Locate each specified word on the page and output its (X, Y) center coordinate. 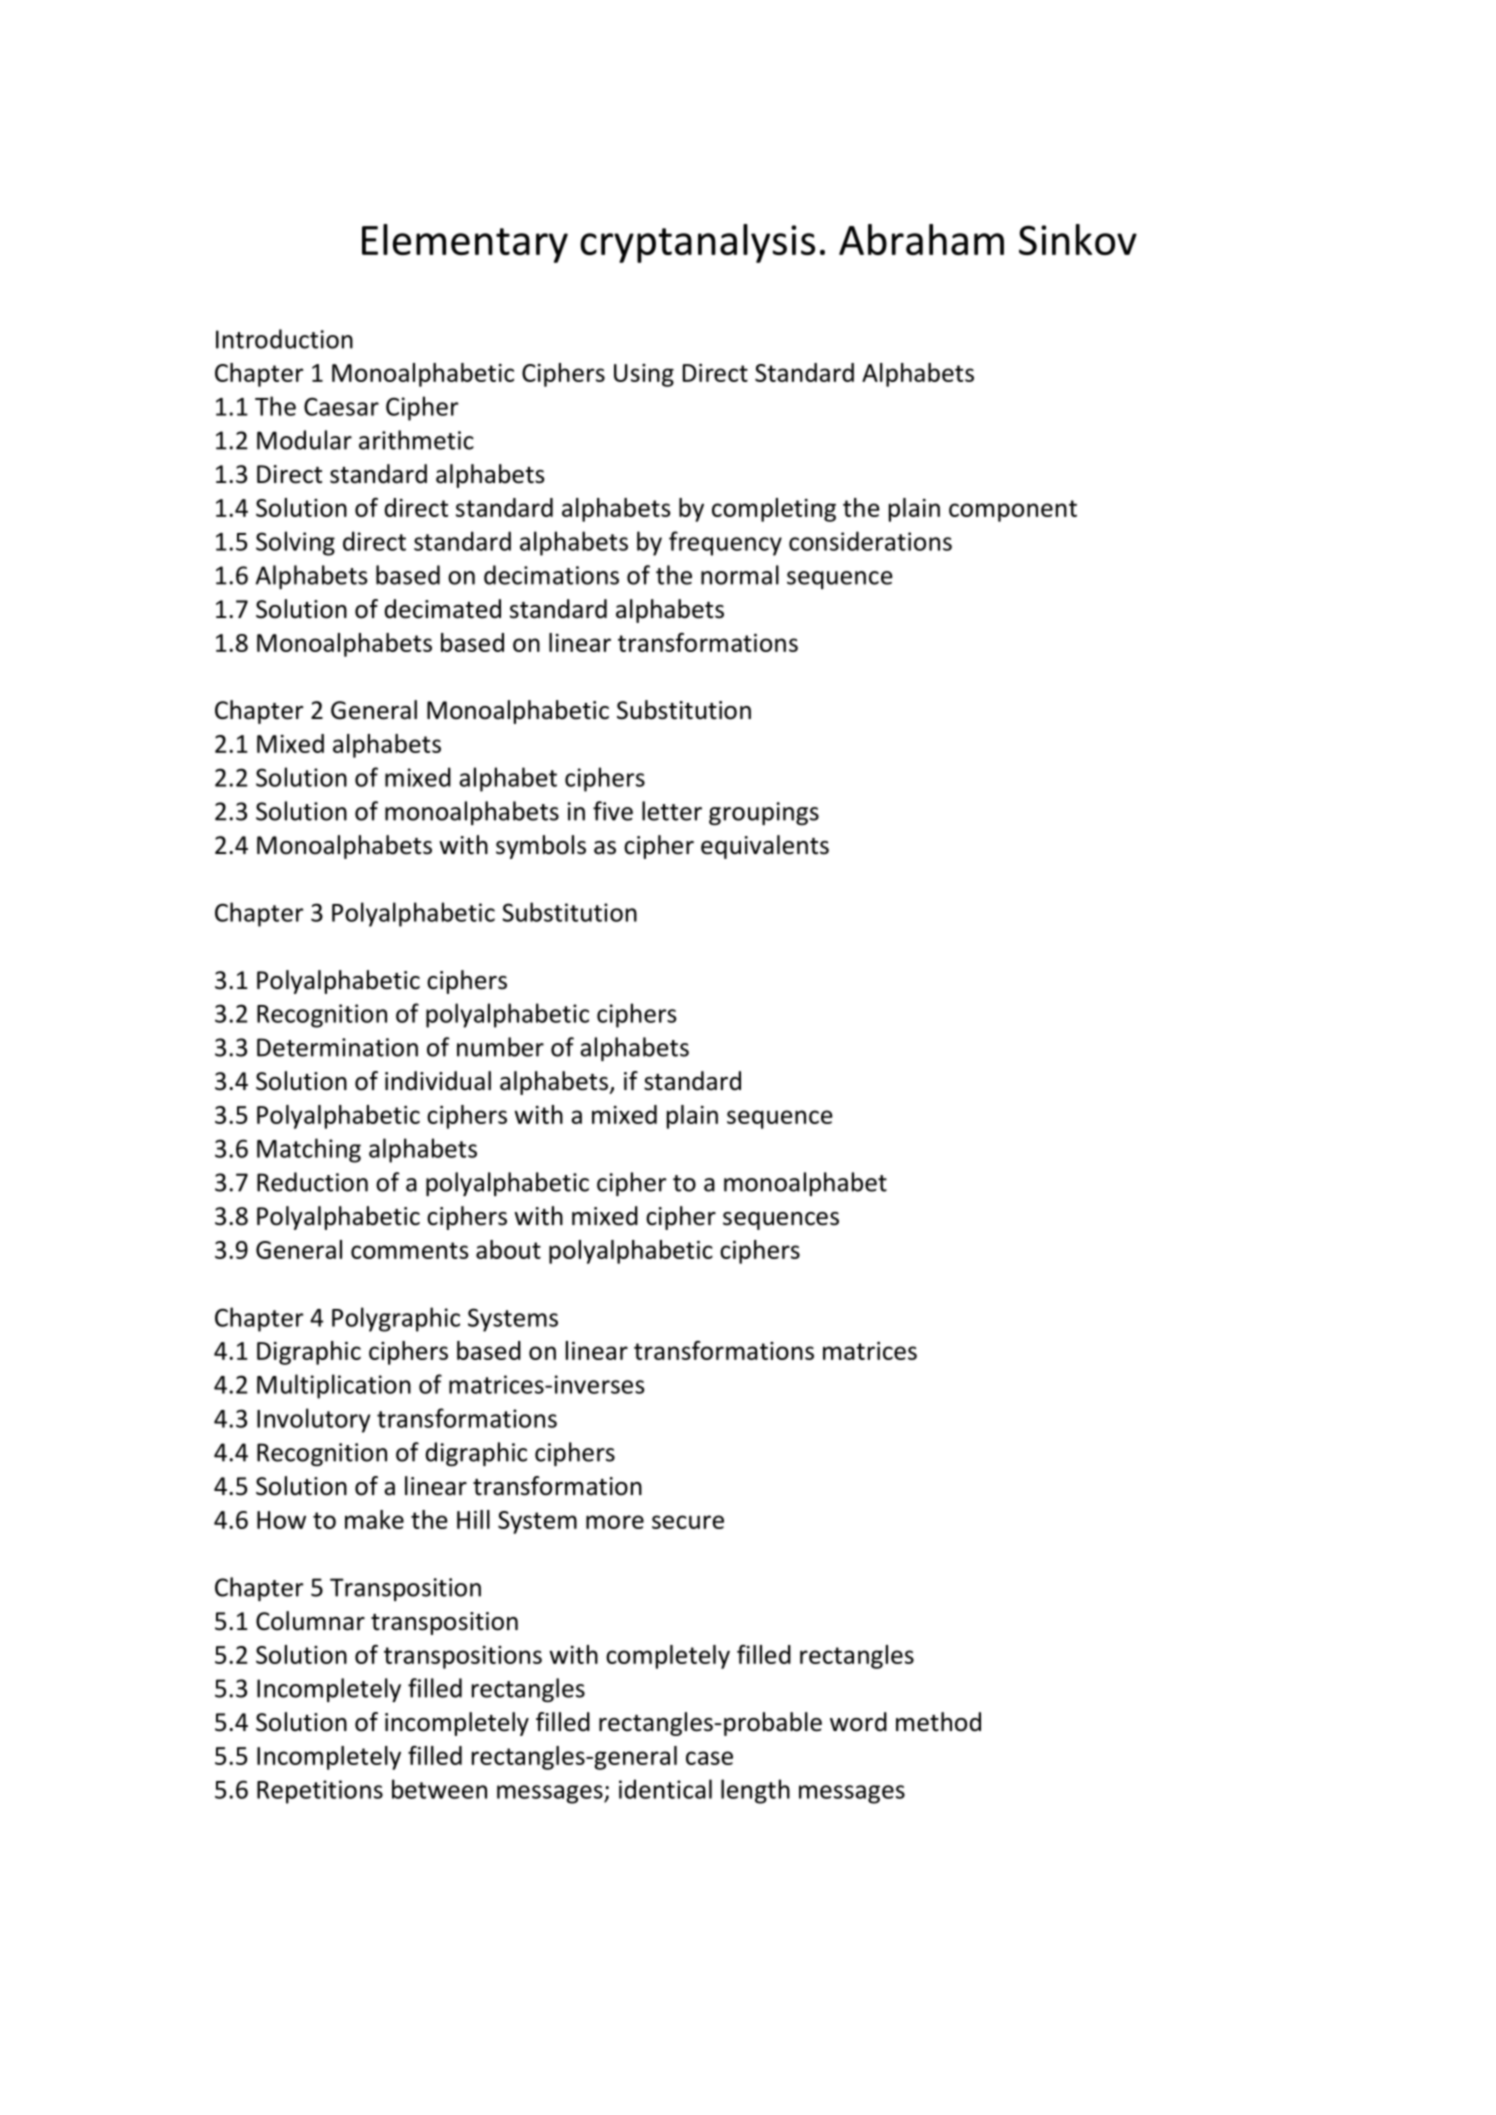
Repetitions (320, 1792)
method (938, 1722)
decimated (443, 609)
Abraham (921, 239)
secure (688, 1522)
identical (665, 1789)
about (508, 1249)
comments (410, 1250)
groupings (764, 813)
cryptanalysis (697, 243)
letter (672, 811)
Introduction (284, 339)
